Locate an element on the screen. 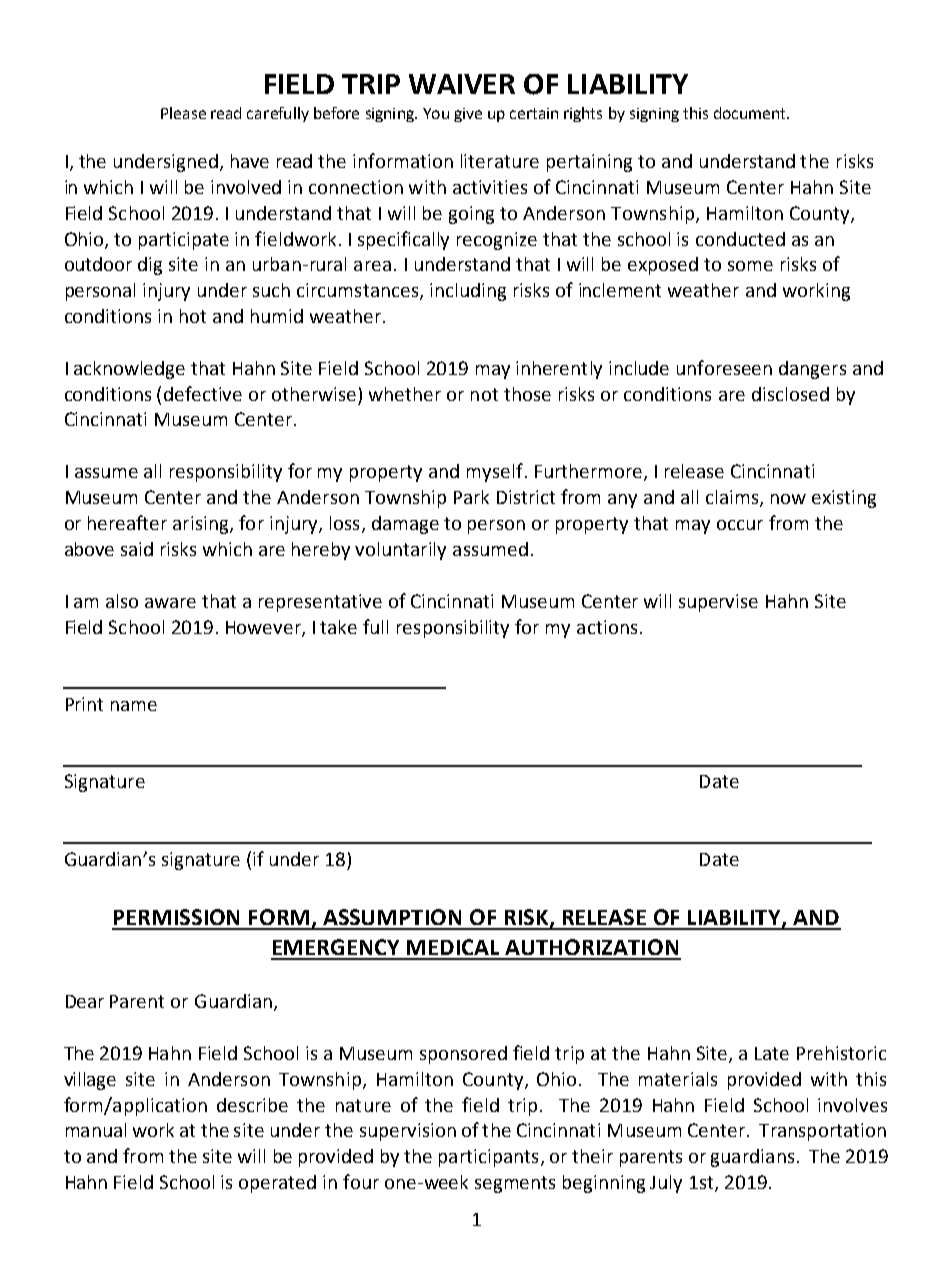 The image size is (952, 1270). Transportation is located at coordinates (822, 1132).
